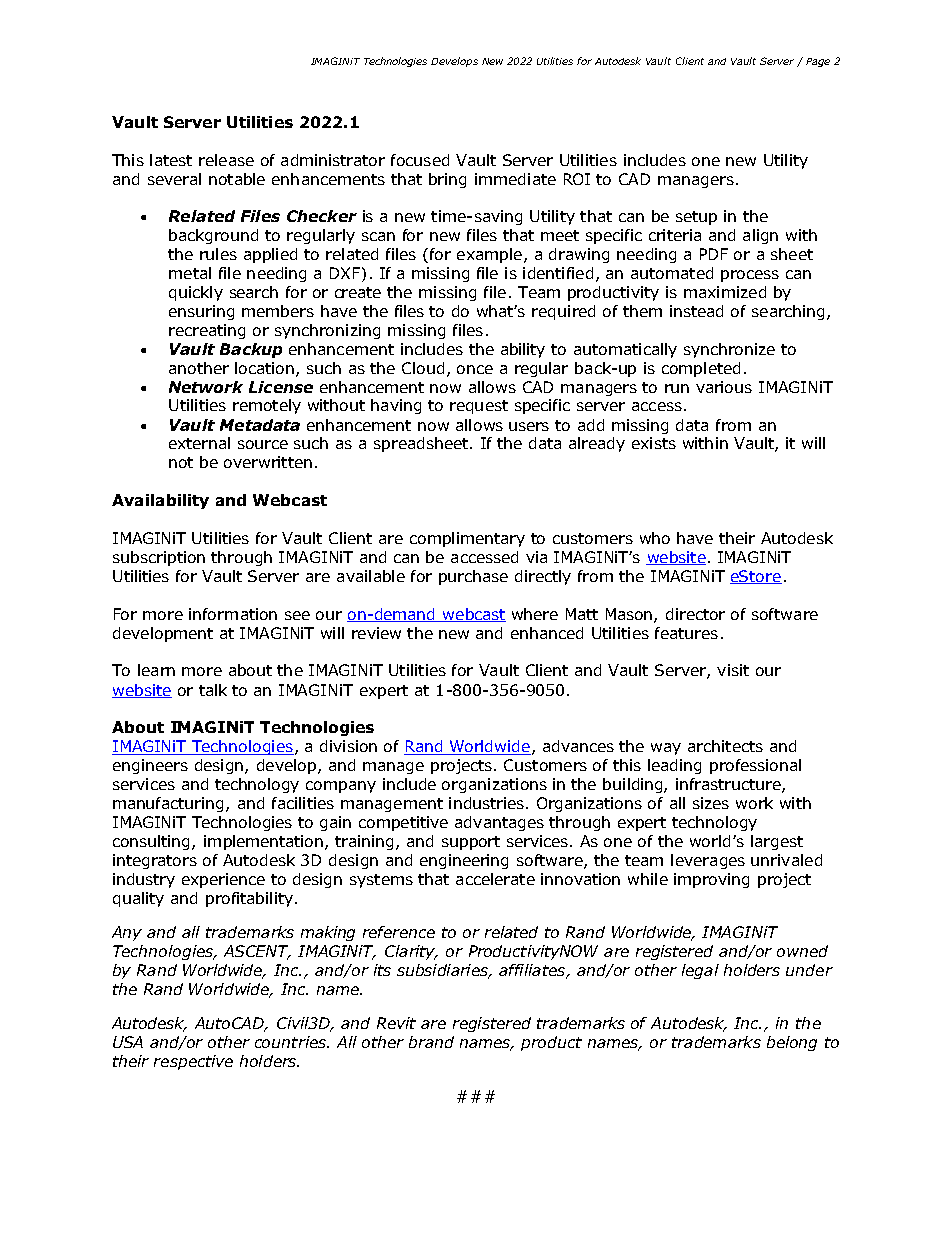  Describe the element at coordinates (170, 804) in the image. I see `manufacturing` at that location.
